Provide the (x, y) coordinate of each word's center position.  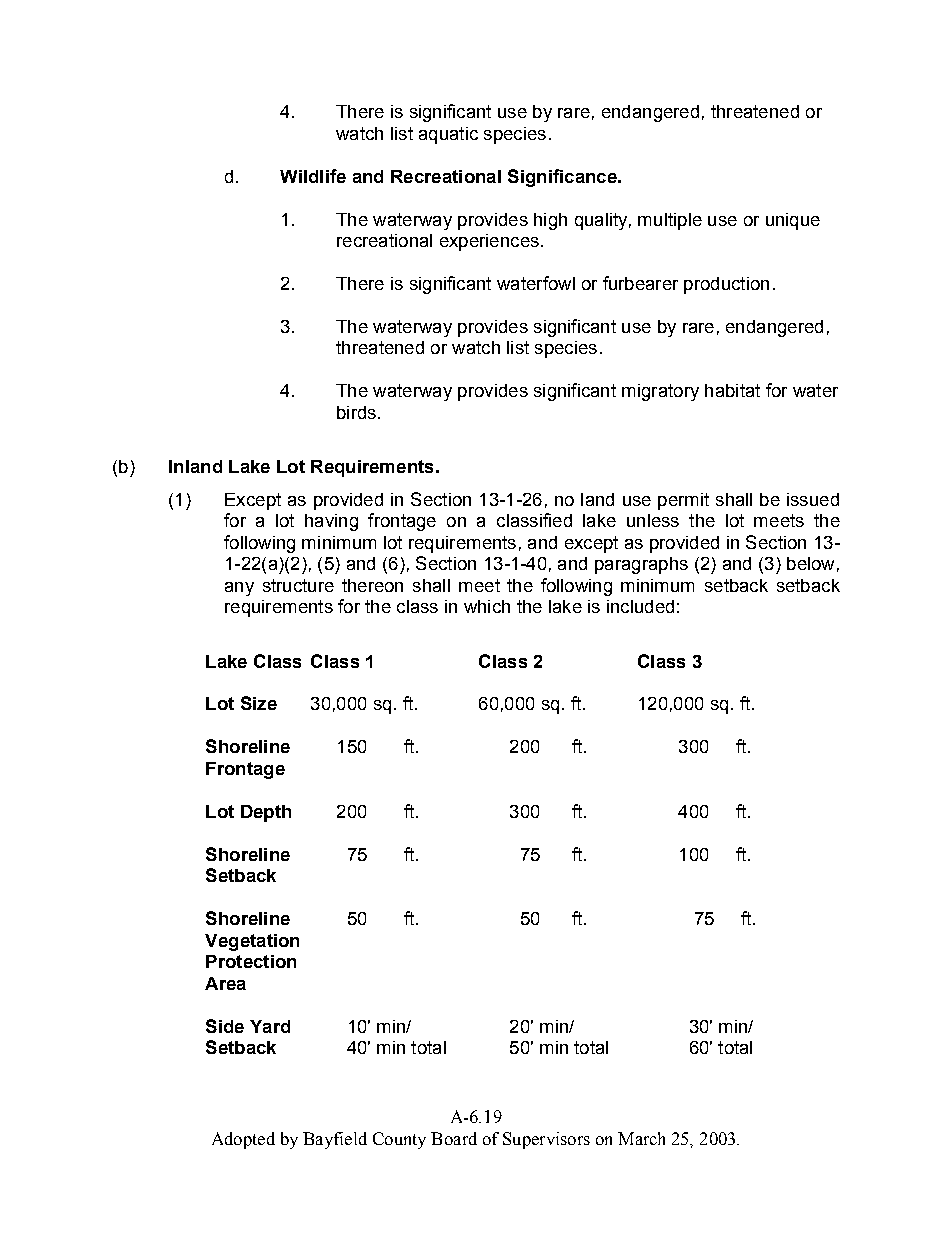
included (640, 606)
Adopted (243, 1140)
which (487, 606)
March (641, 1138)
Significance (563, 178)
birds (356, 412)
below (810, 563)
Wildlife (313, 176)
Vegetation (252, 942)
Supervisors (546, 1140)
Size (259, 703)
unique (793, 221)
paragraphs (641, 565)
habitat (732, 390)
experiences (489, 242)
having (331, 522)
